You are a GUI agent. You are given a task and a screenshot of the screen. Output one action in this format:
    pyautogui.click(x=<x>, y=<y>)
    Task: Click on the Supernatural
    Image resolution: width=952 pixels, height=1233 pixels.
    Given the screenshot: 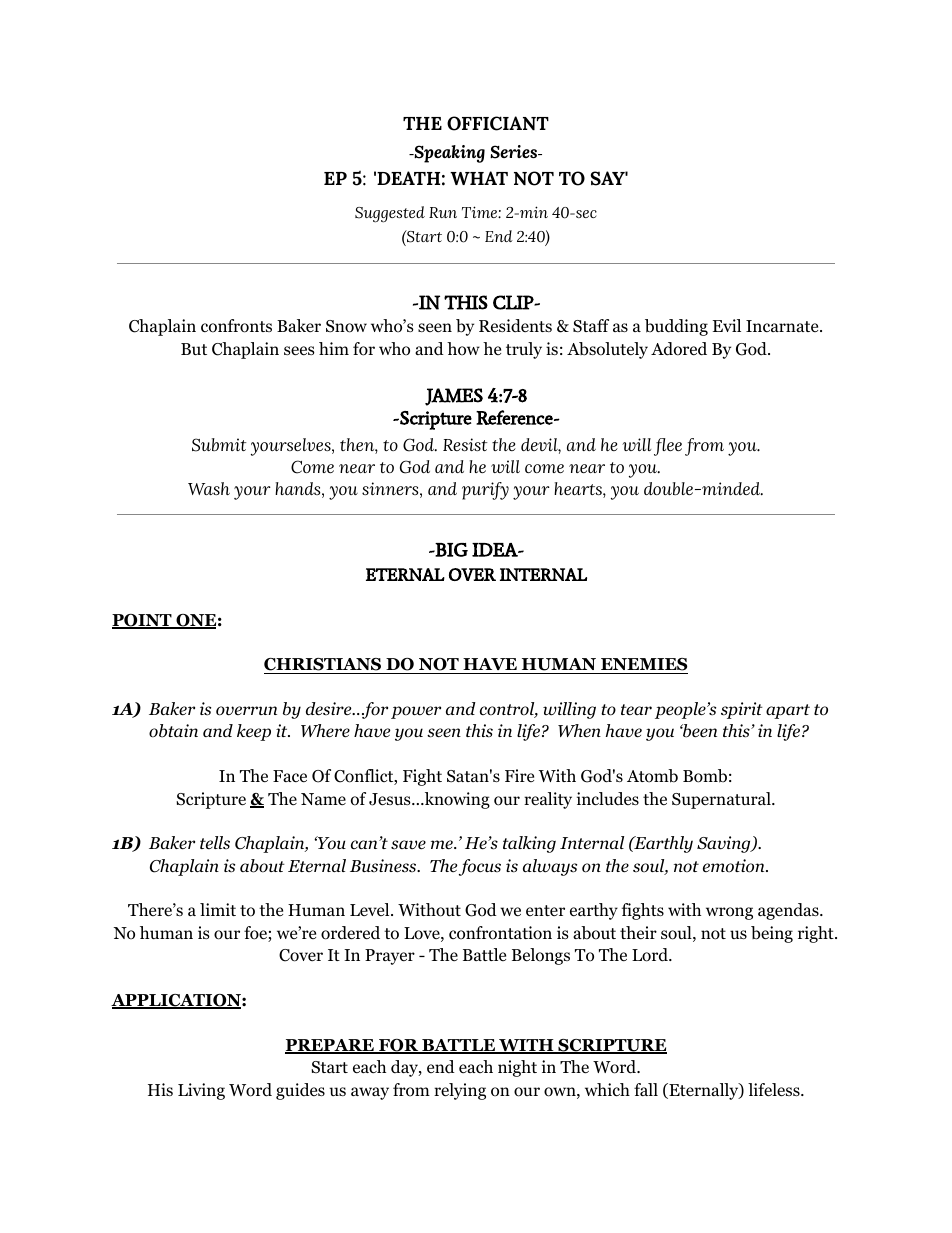 What is the action you would take?
    pyautogui.click(x=722, y=800)
